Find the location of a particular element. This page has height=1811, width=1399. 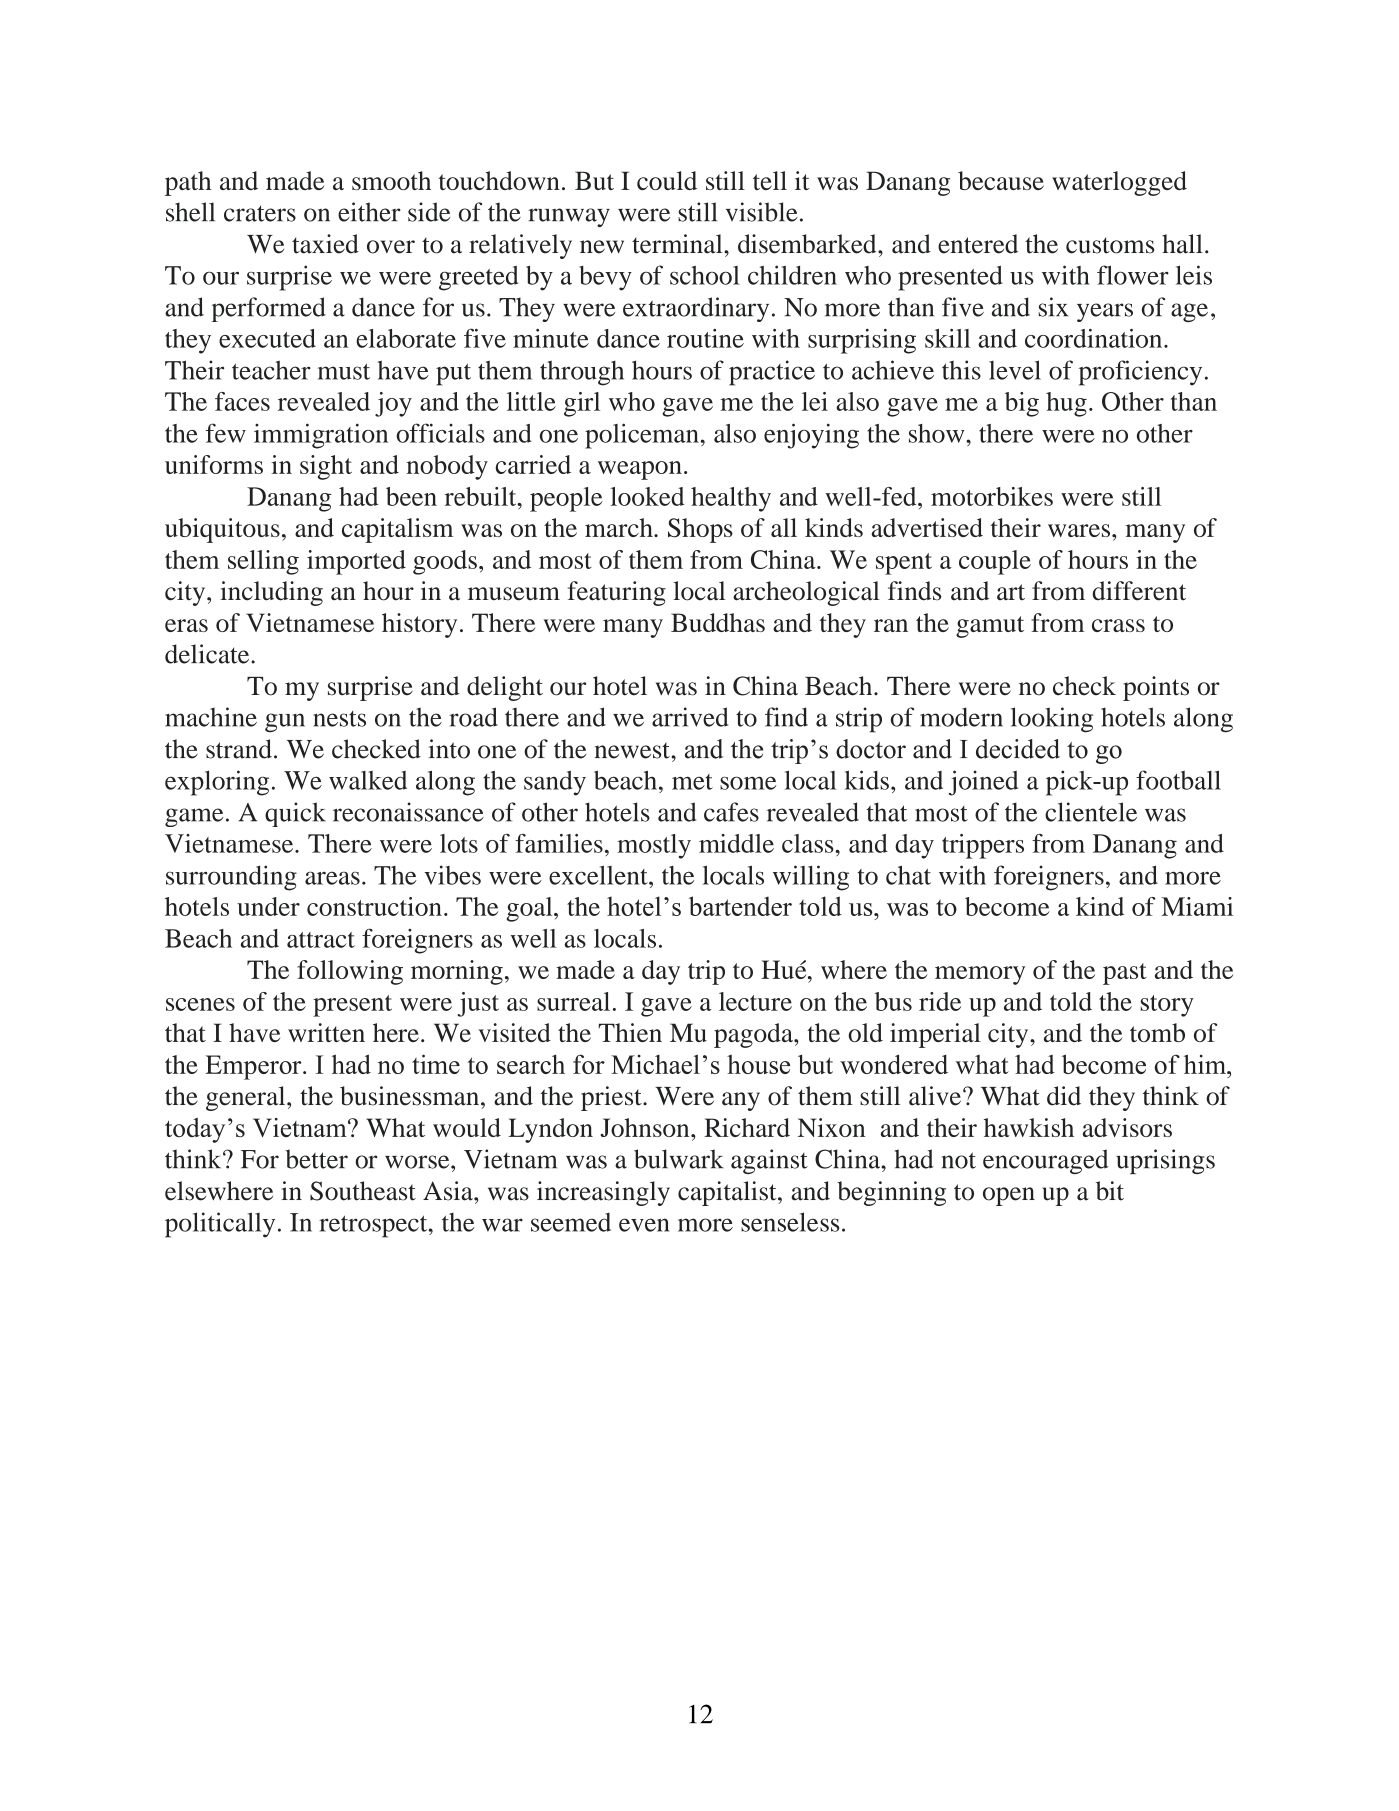

waterlogged is located at coordinates (1119, 183).
